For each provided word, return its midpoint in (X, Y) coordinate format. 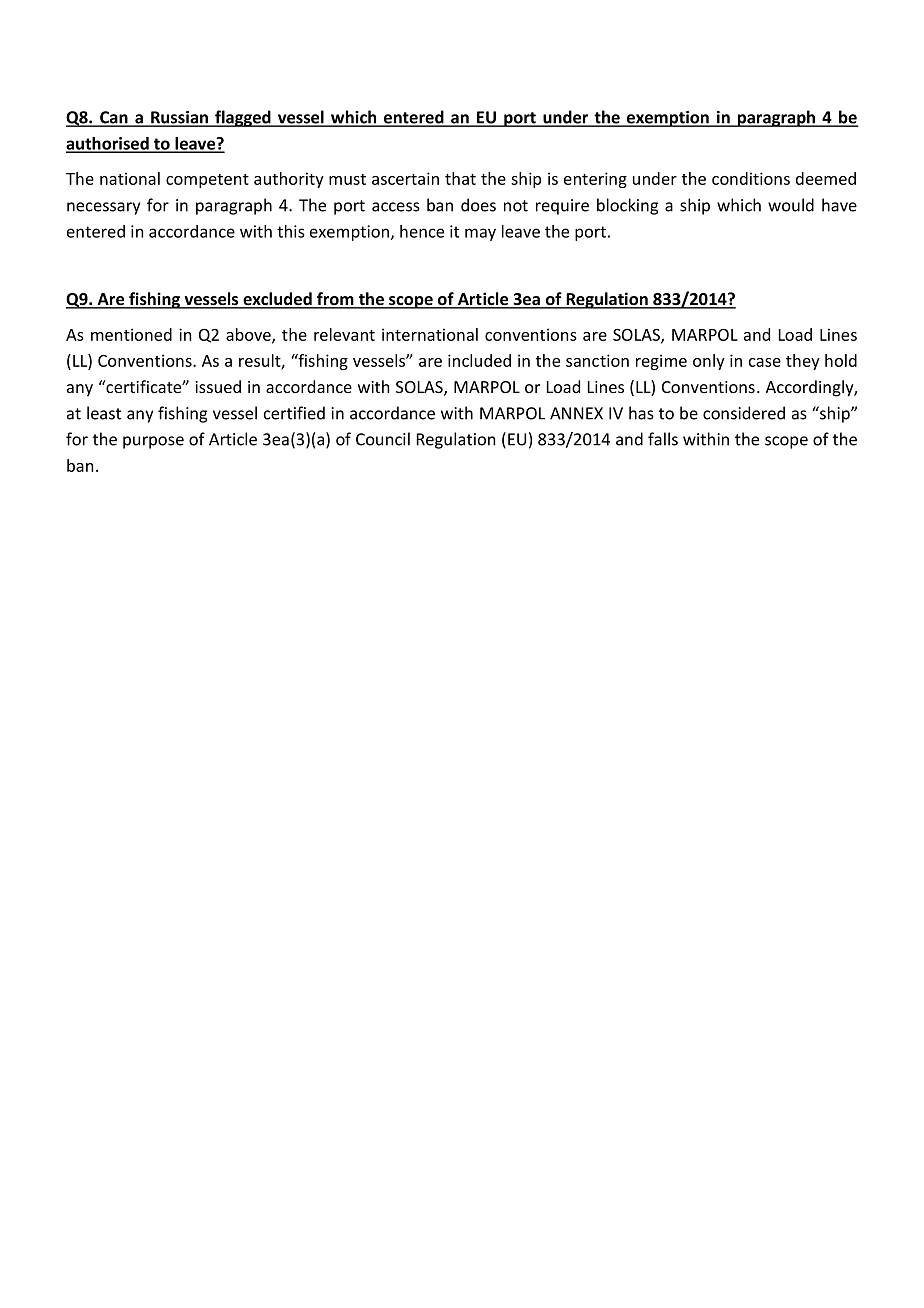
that (460, 178)
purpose (153, 442)
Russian (180, 118)
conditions (751, 178)
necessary (103, 208)
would (791, 205)
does (478, 205)
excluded (277, 300)
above (249, 335)
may (480, 234)
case (765, 362)
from (335, 300)
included (479, 360)
